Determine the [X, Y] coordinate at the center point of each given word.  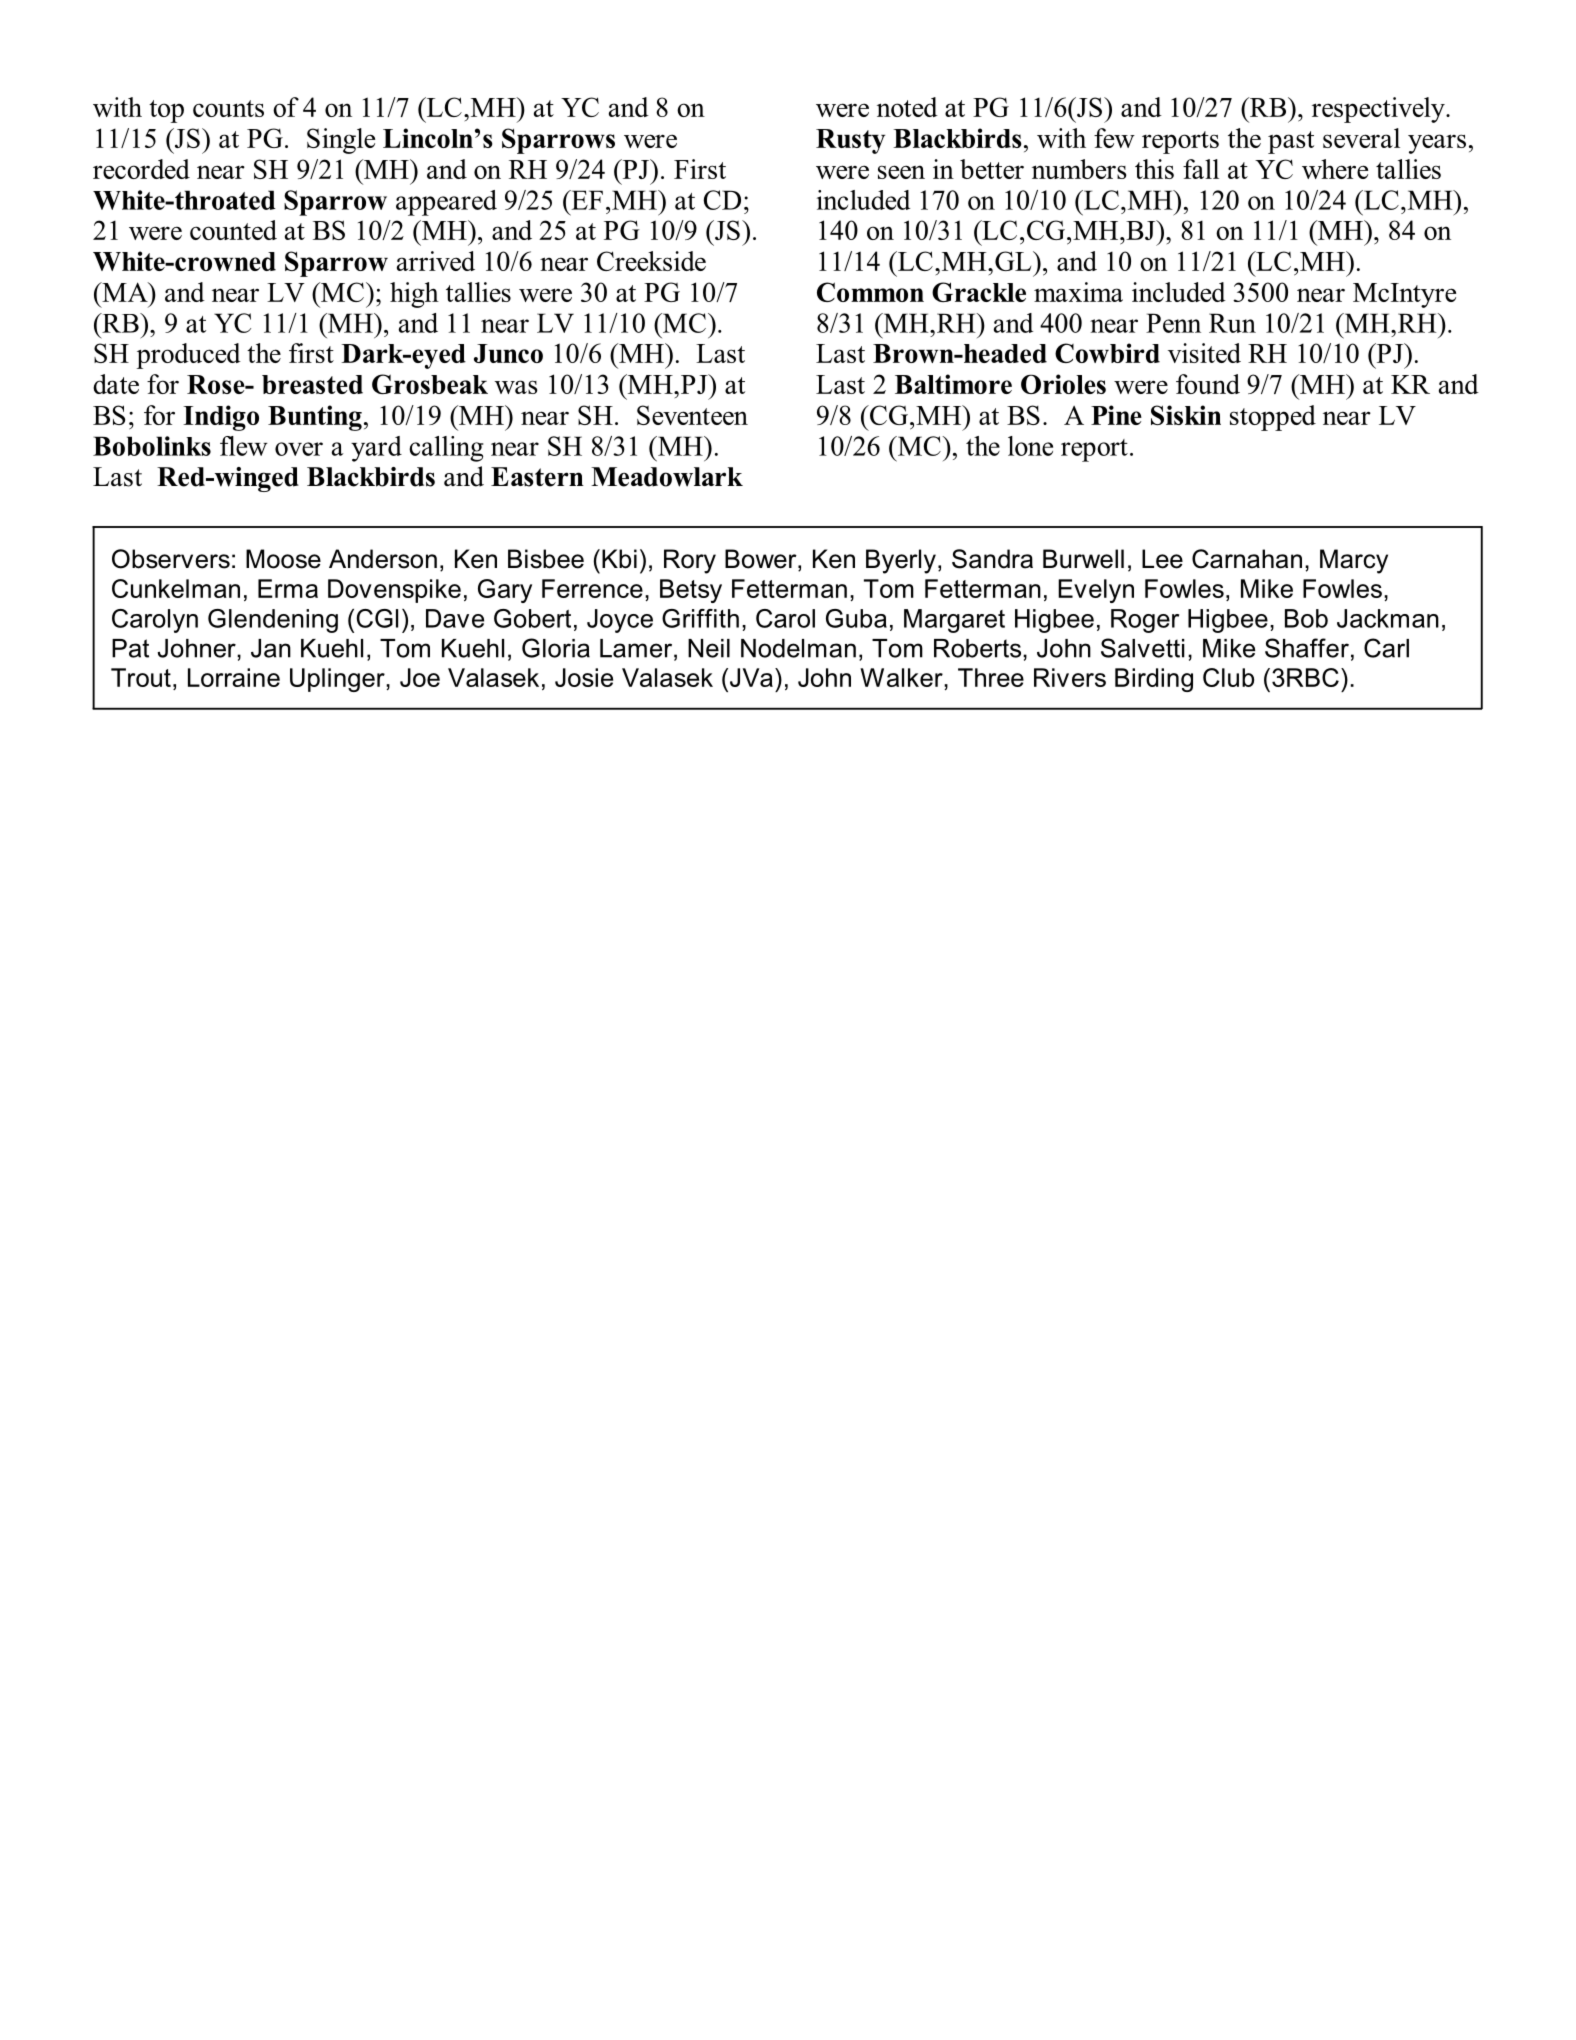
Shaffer [1307, 648]
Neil [709, 648]
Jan [271, 648]
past [1291, 142]
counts [228, 108]
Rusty [850, 141]
